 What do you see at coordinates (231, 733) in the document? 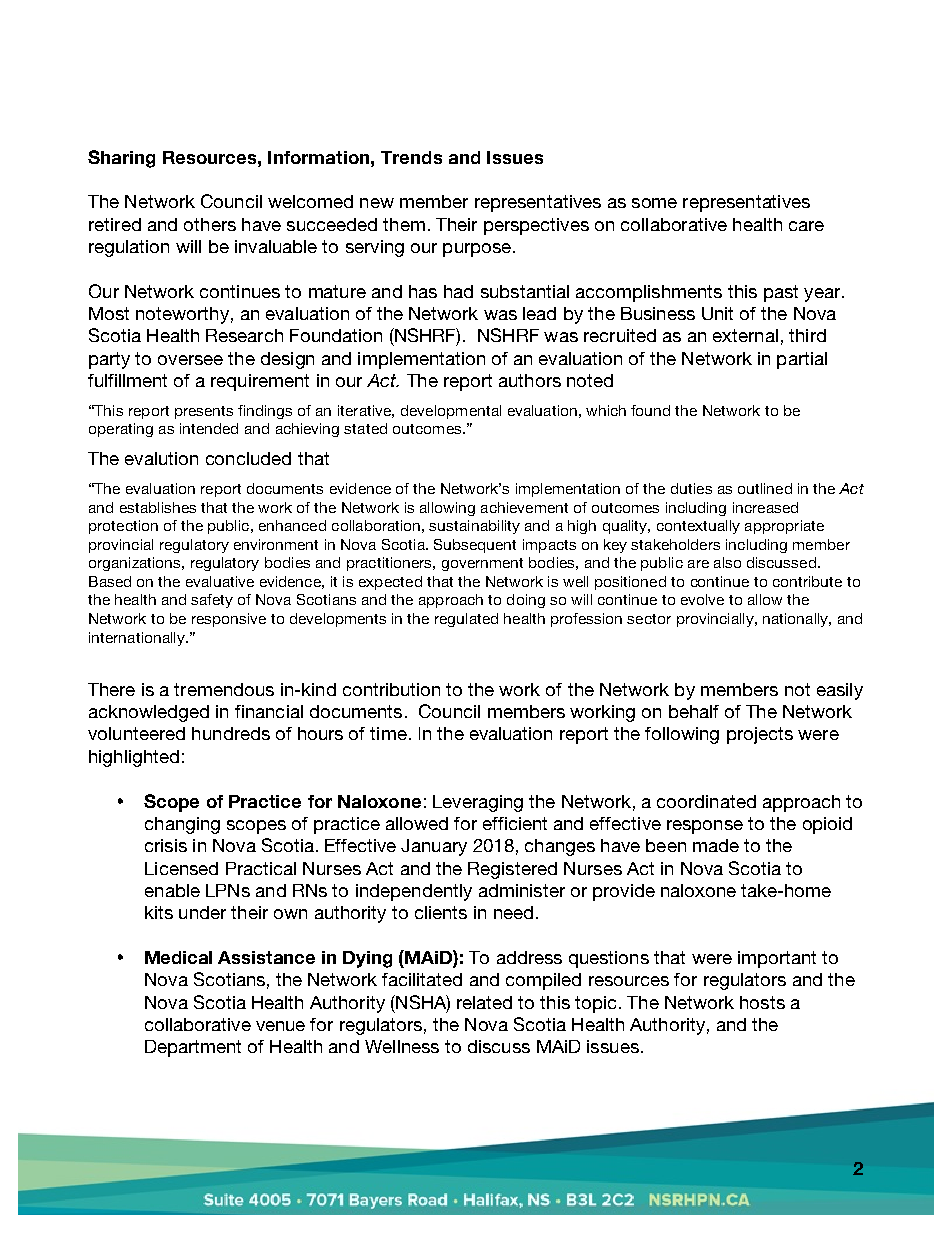
I see `hundreds` at bounding box center [231, 733].
